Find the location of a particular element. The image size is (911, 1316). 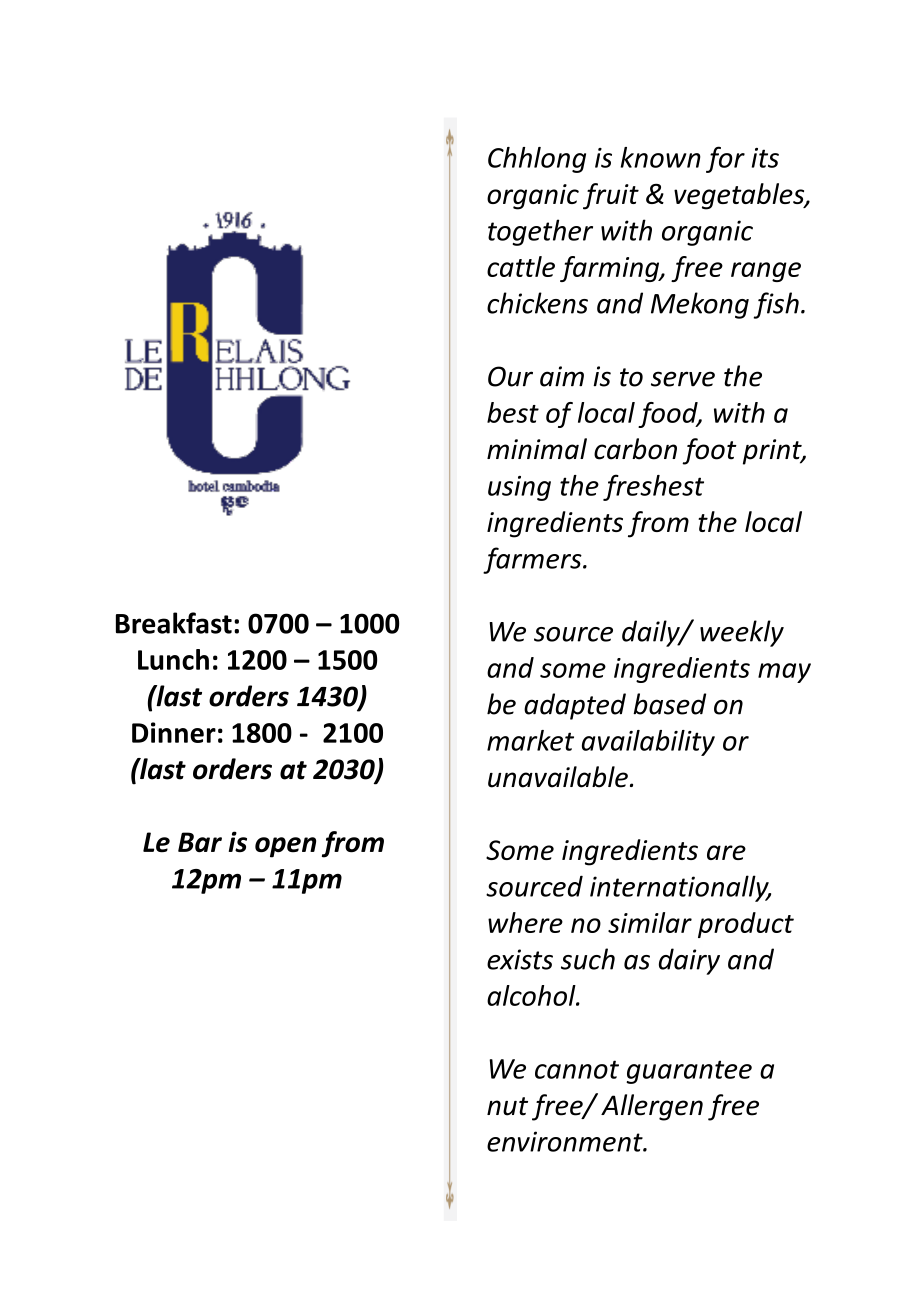

nut is located at coordinates (507, 1106).
